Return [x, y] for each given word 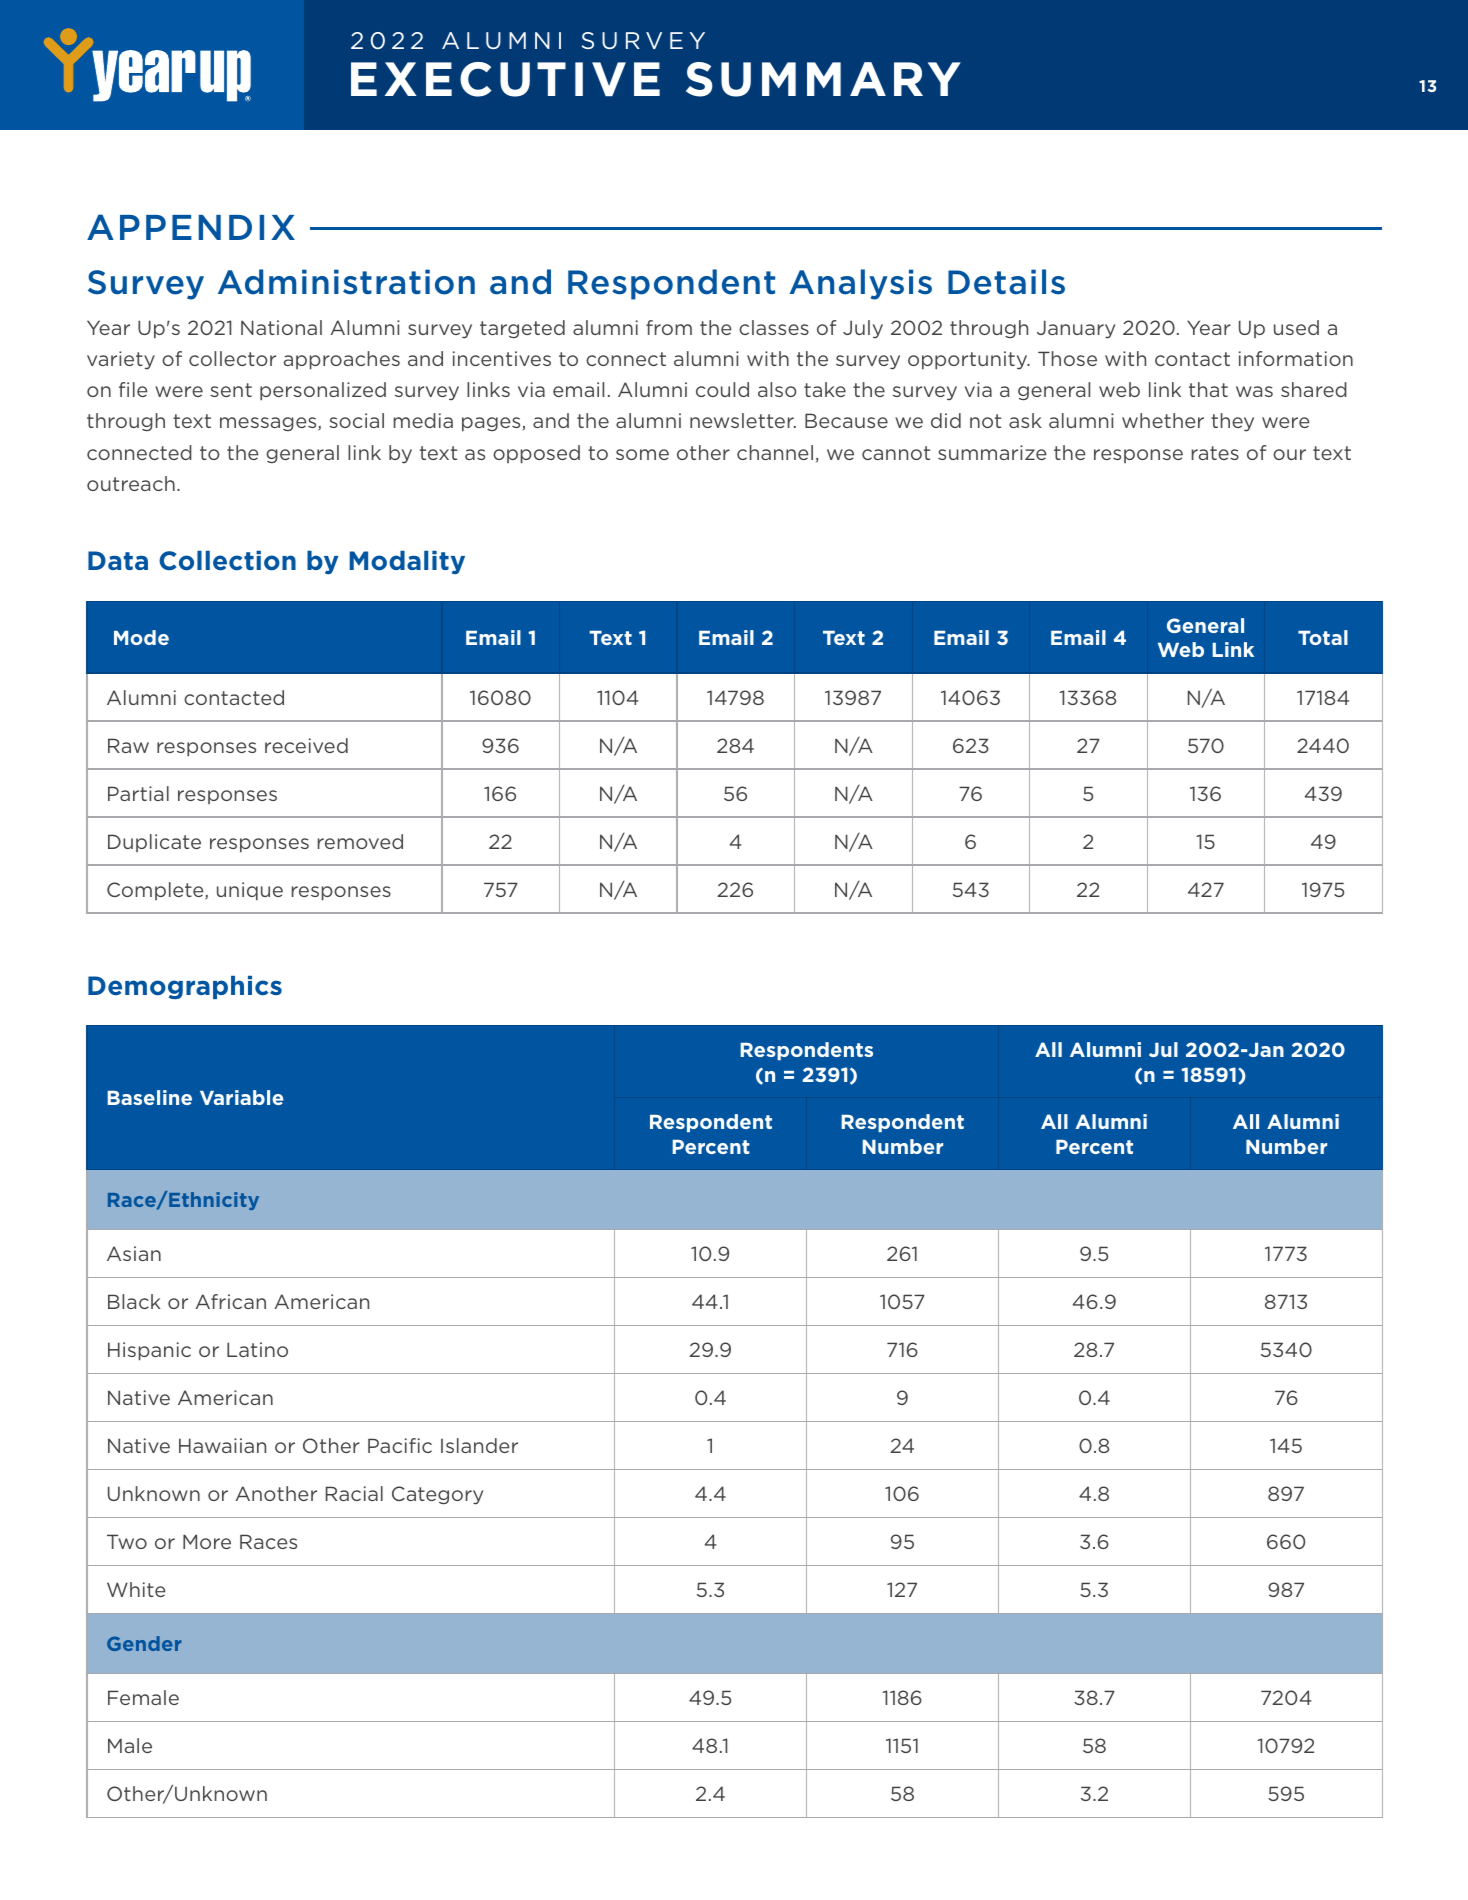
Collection [227, 561]
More [207, 1541]
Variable [241, 1097]
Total [1323, 637]
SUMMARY [823, 79]
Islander [479, 1445]
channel [775, 452]
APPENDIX [191, 227]
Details [1006, 282]
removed [360, 841]
